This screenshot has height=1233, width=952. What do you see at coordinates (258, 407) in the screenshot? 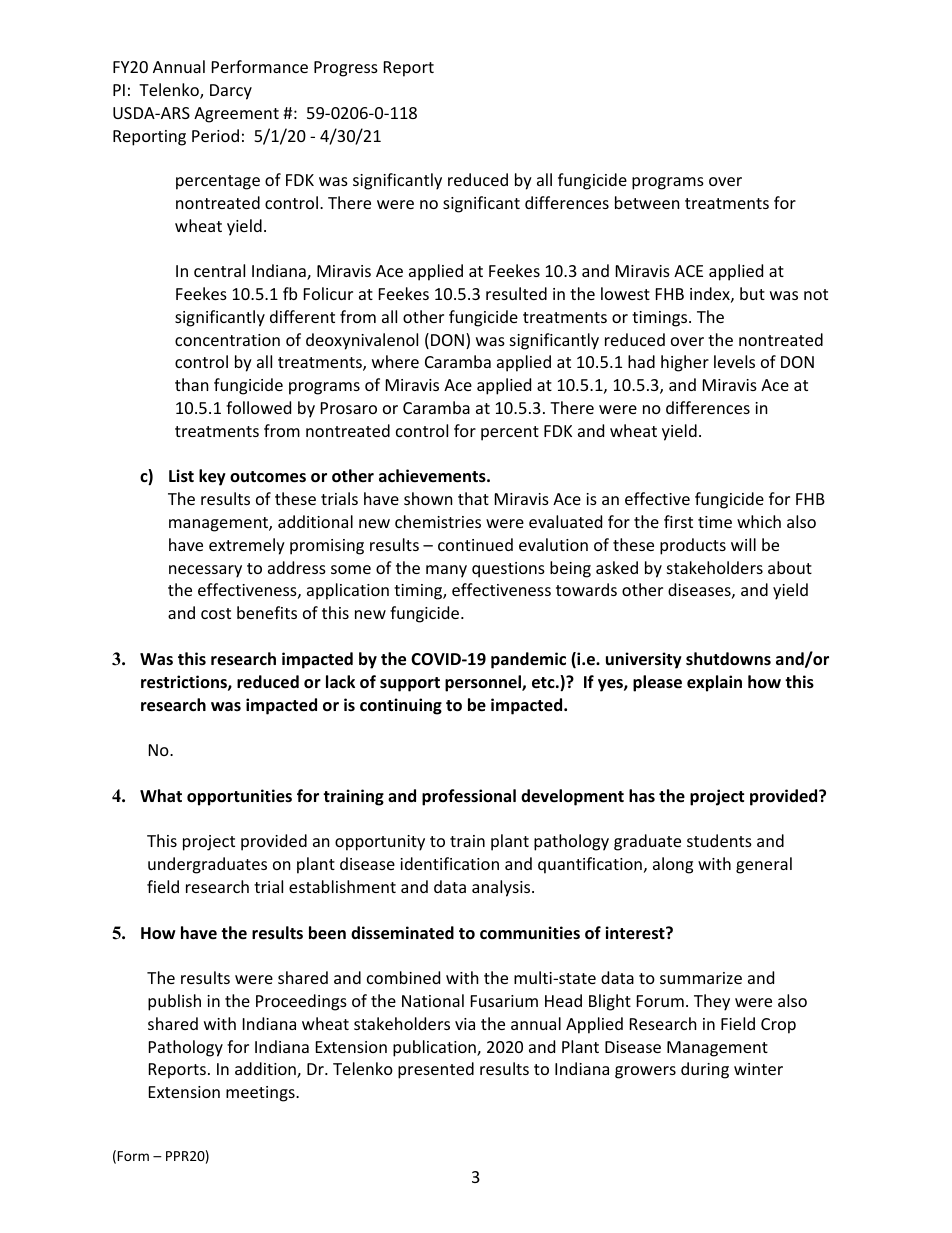
I see `followed` at bounding box center [258, 407].
